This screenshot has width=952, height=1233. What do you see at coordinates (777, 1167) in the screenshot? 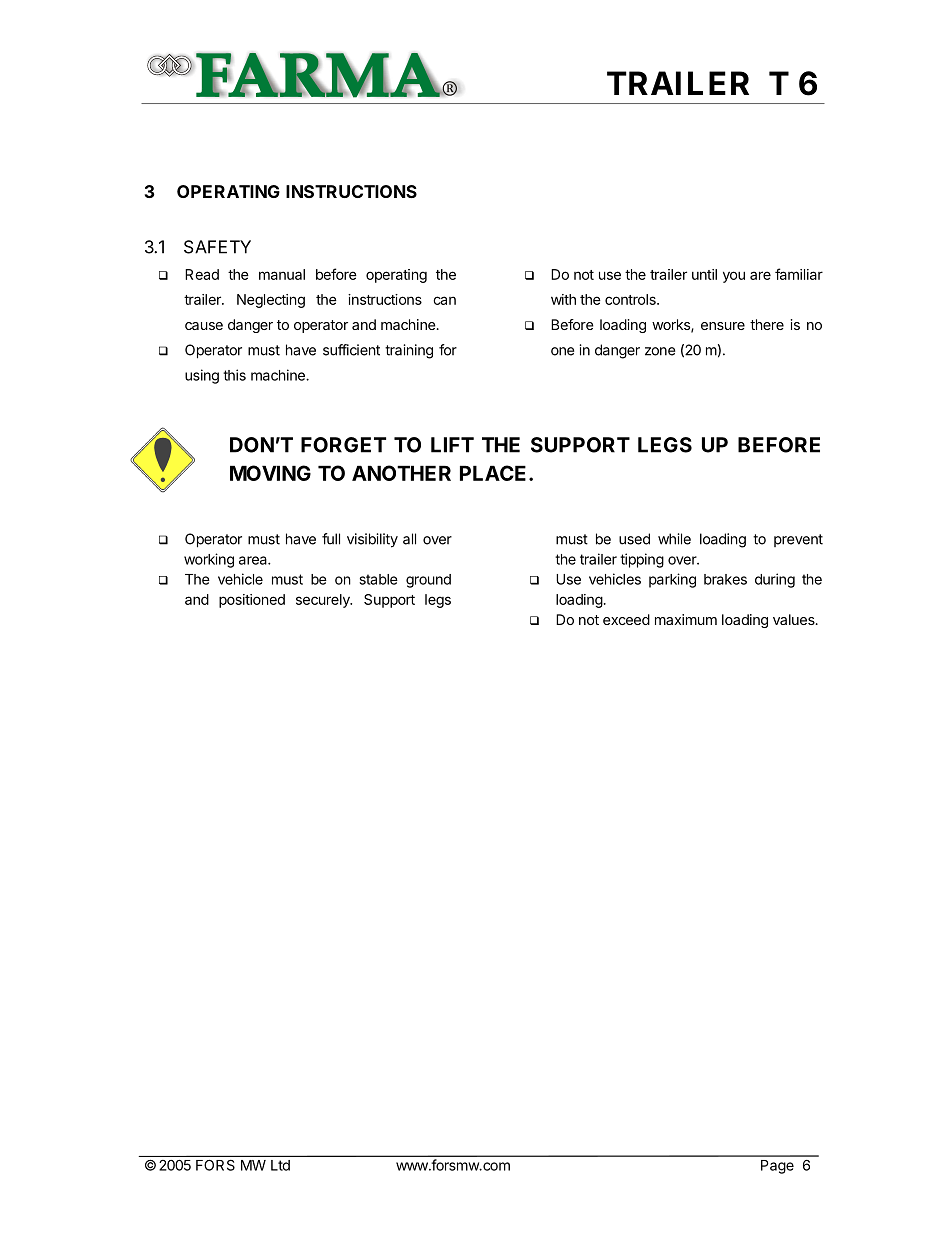
I see `Page` at bounding box center [777, 1167].
